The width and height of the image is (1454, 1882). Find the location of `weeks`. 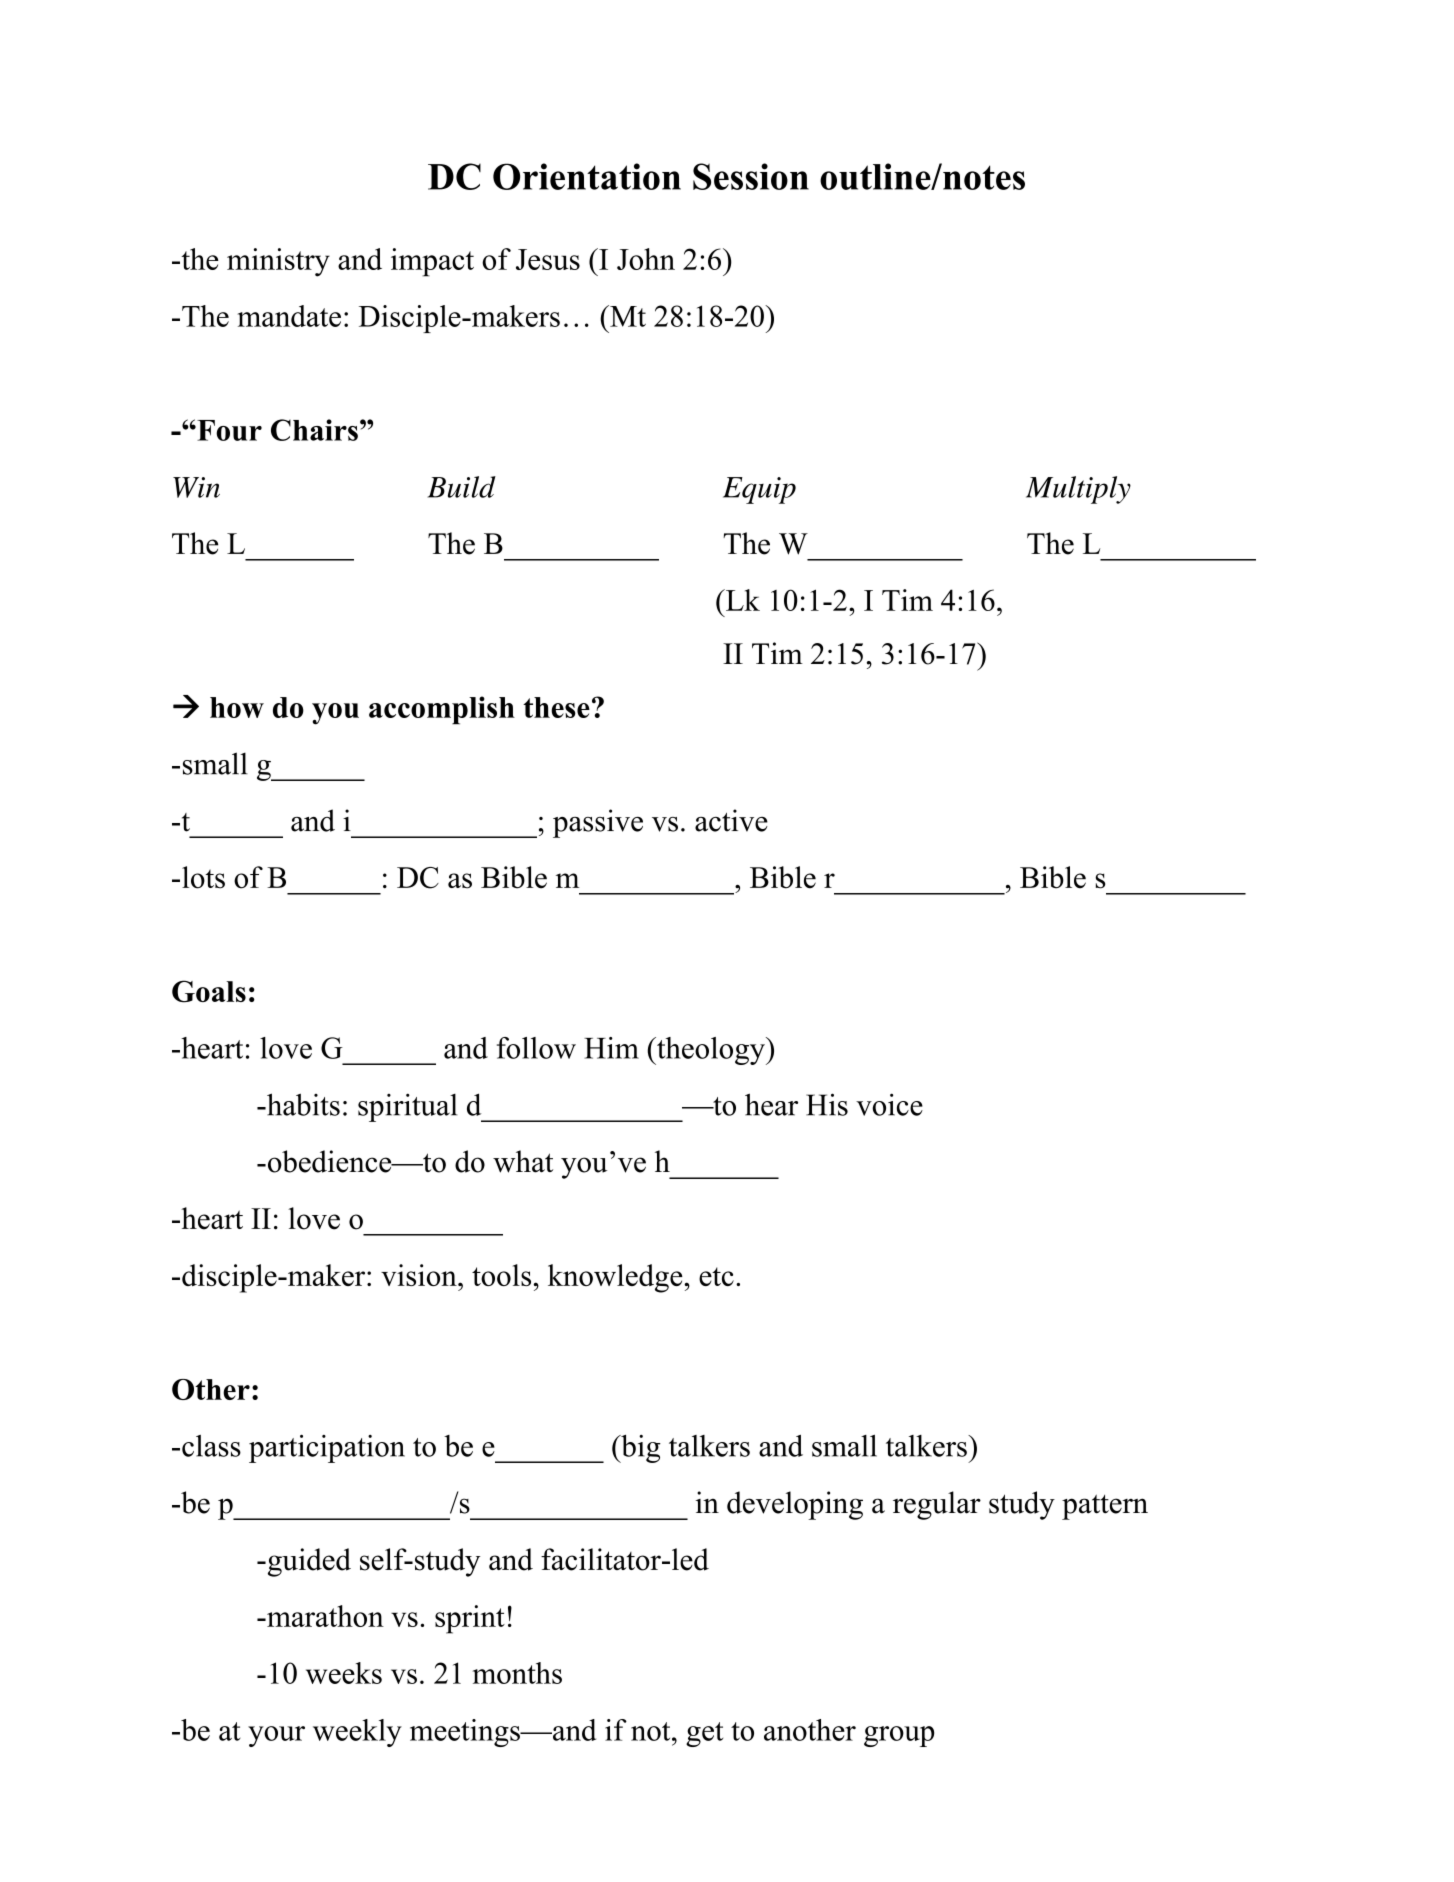

weeks is located at coordinates (344, 1673).
